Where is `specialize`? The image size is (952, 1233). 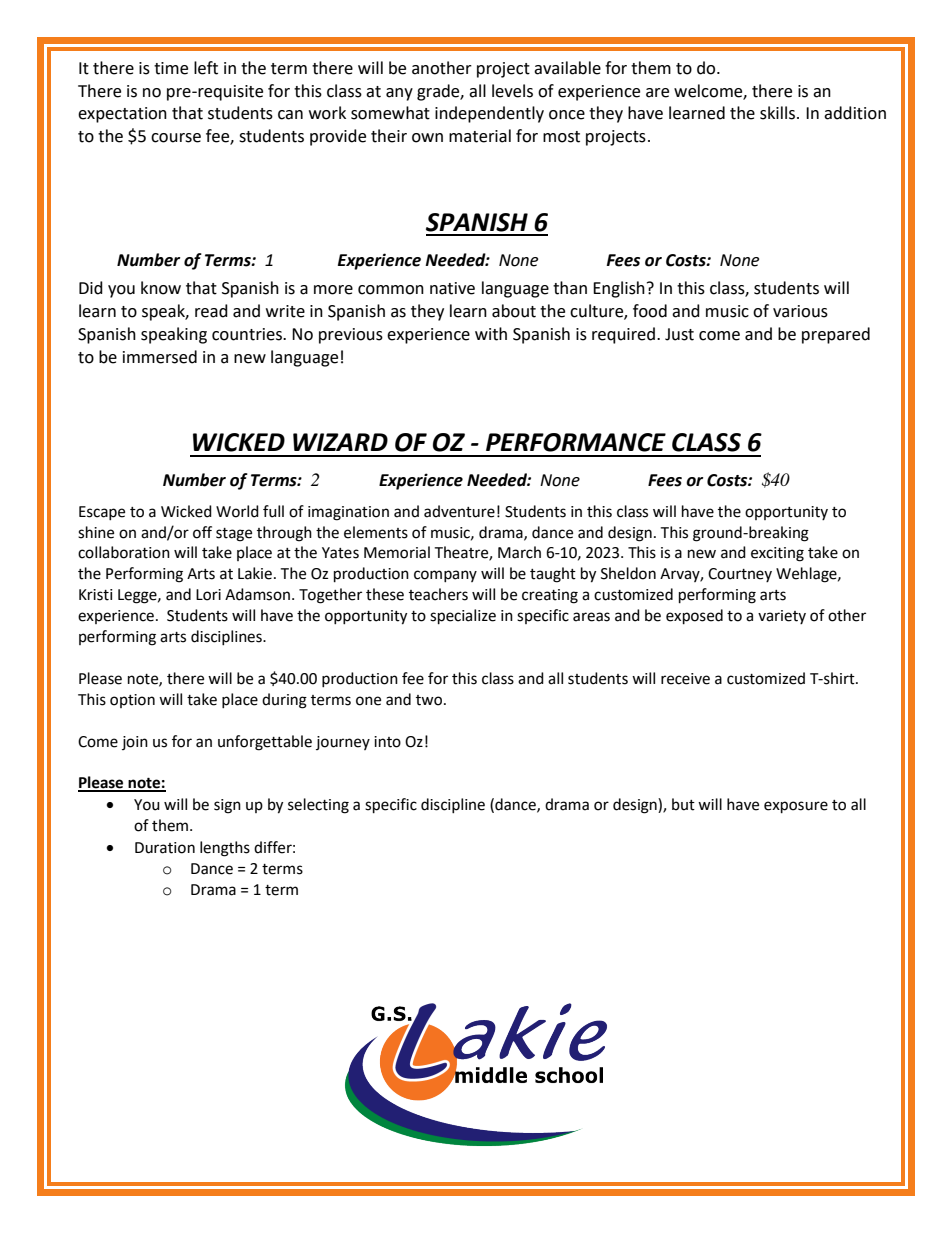
specialize is located at coordinates (463, 617).
